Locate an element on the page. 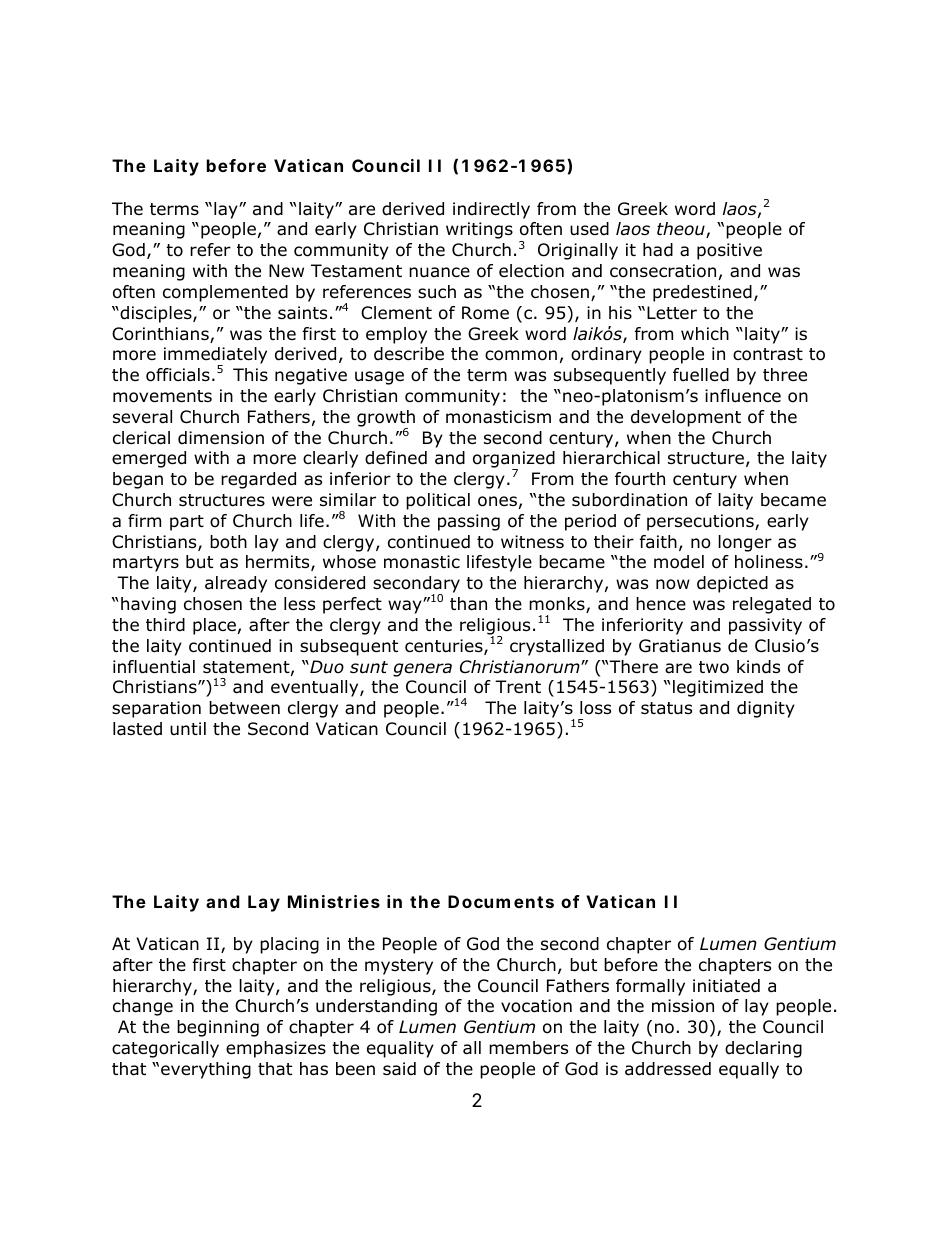 The height and width of the document is (1233, 952). beginning is located at coordinates (218, 1028).
